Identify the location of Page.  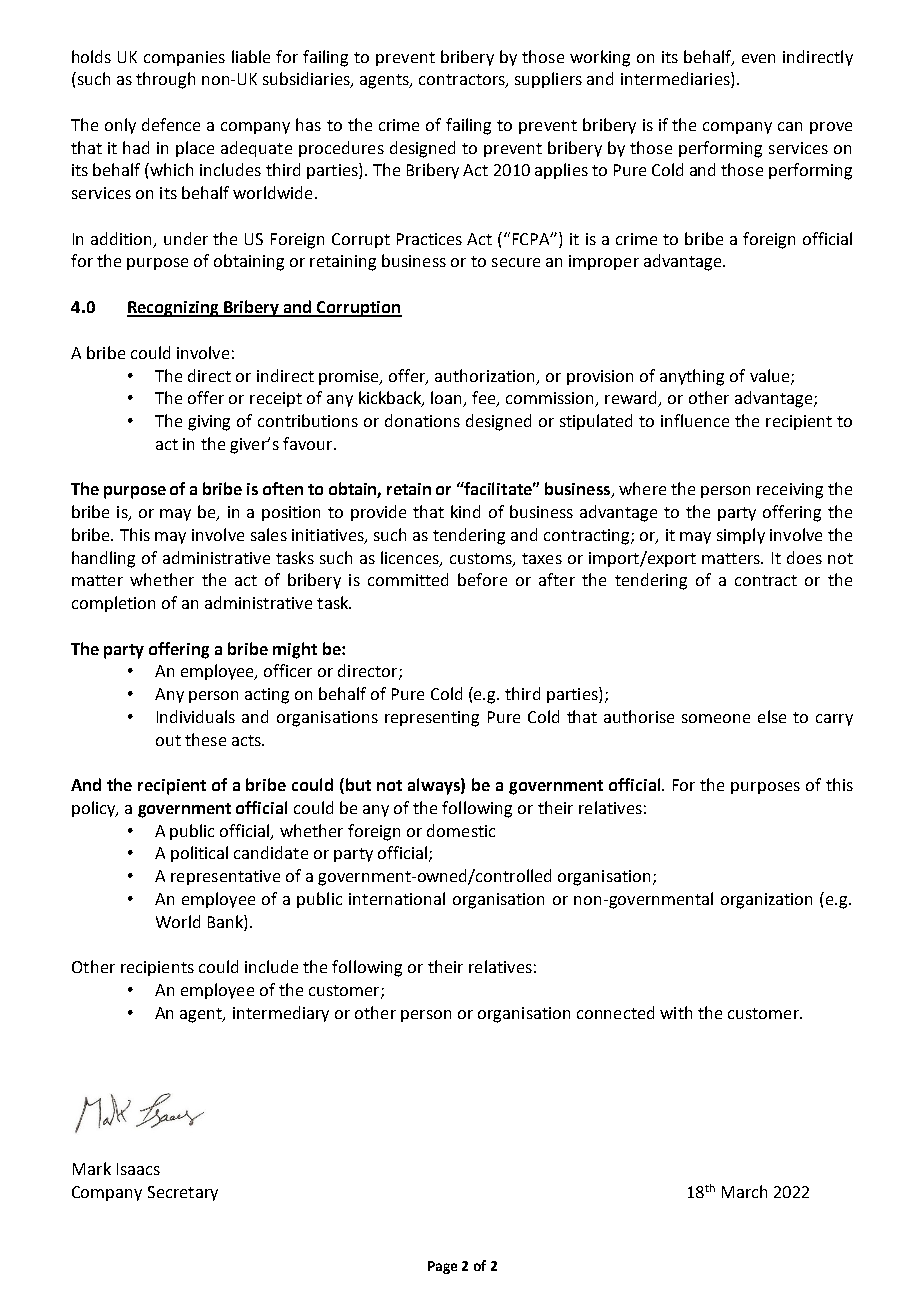
(442, 1267).
